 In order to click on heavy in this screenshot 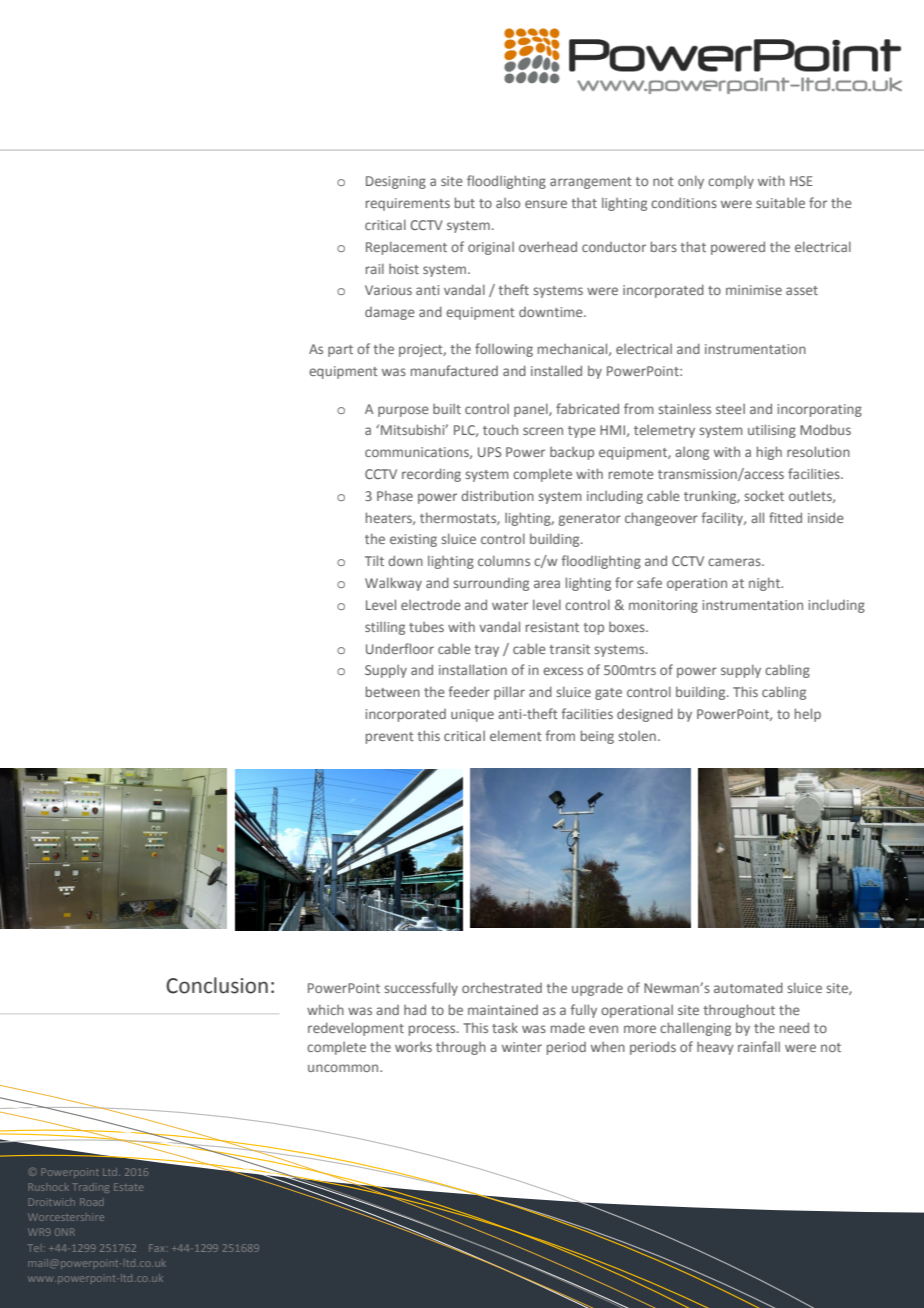, I will do `click(715, 1048)`.
